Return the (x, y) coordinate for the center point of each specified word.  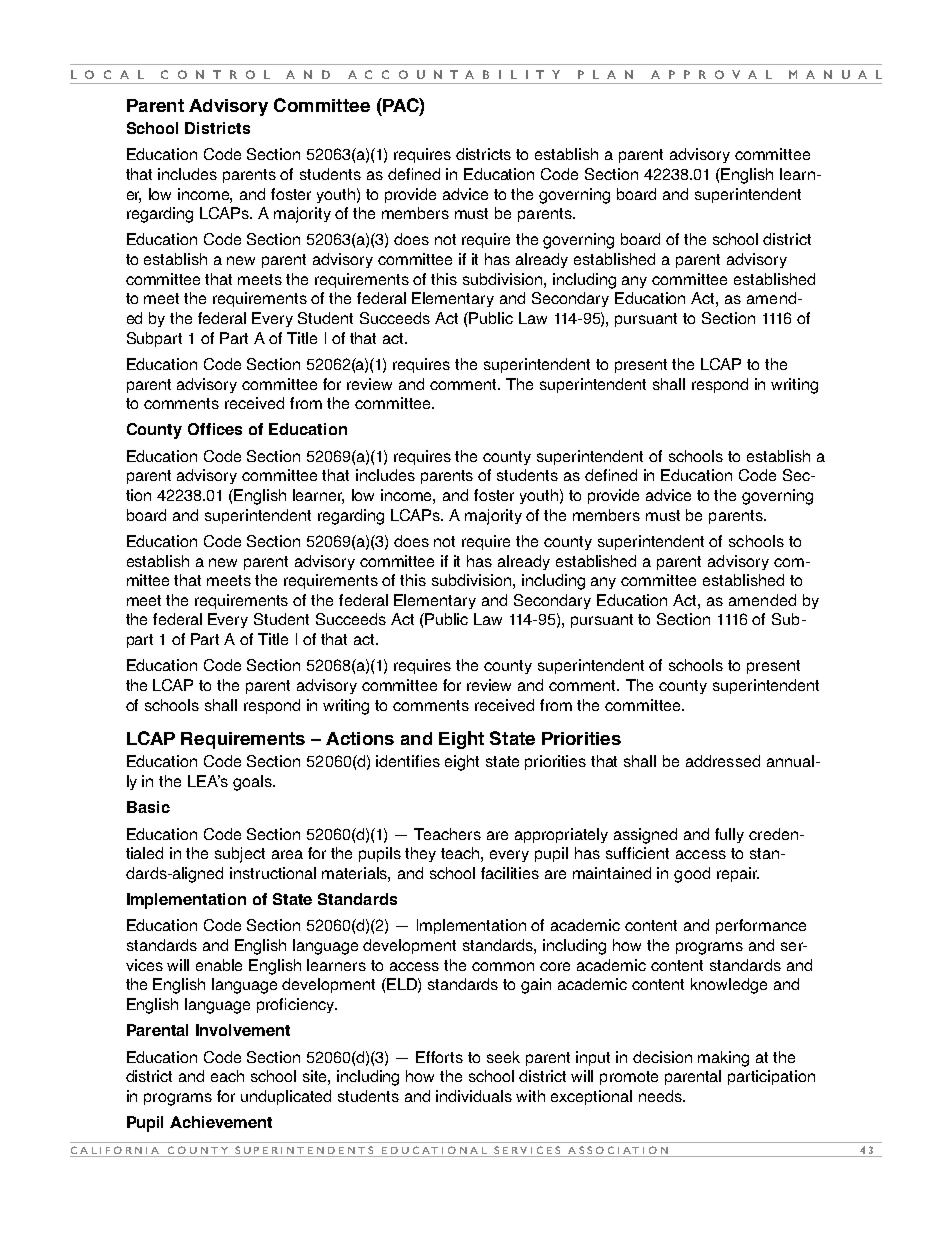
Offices (215, 429)
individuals (474, 1096)
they (420, 854)
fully (729, 835)
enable (219, 965)
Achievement (221, 1122)
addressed (723, 761)
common (503, 966)
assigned (645, 836)
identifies (408, 761)
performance (761, 926)
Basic (148, 807)
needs (662, 1096)
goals (253, 783)
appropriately (561, 835)
